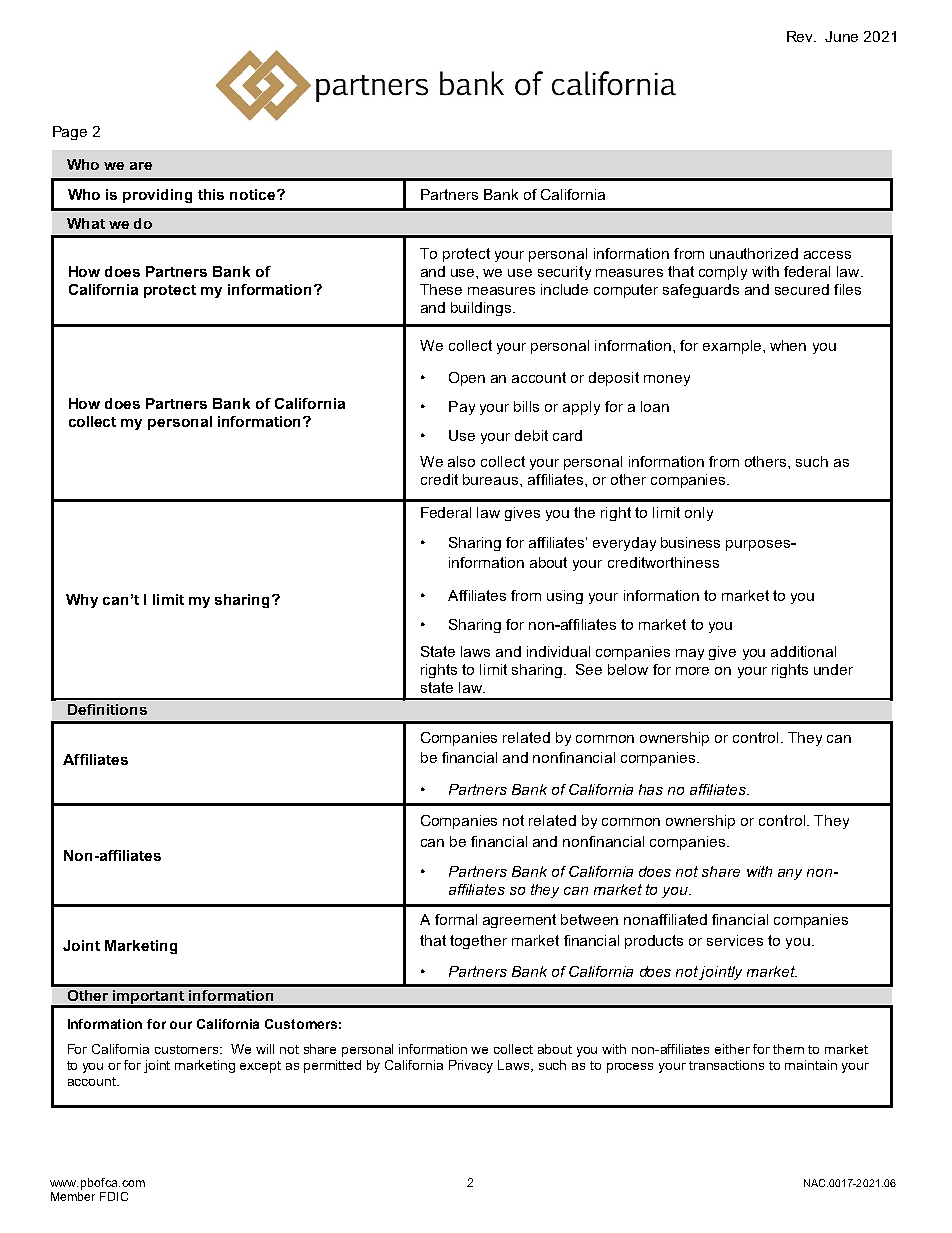  What do you see at coordinates (803, 651) in the screenshot?
I see `additional` at bounding box center [803, 651].
